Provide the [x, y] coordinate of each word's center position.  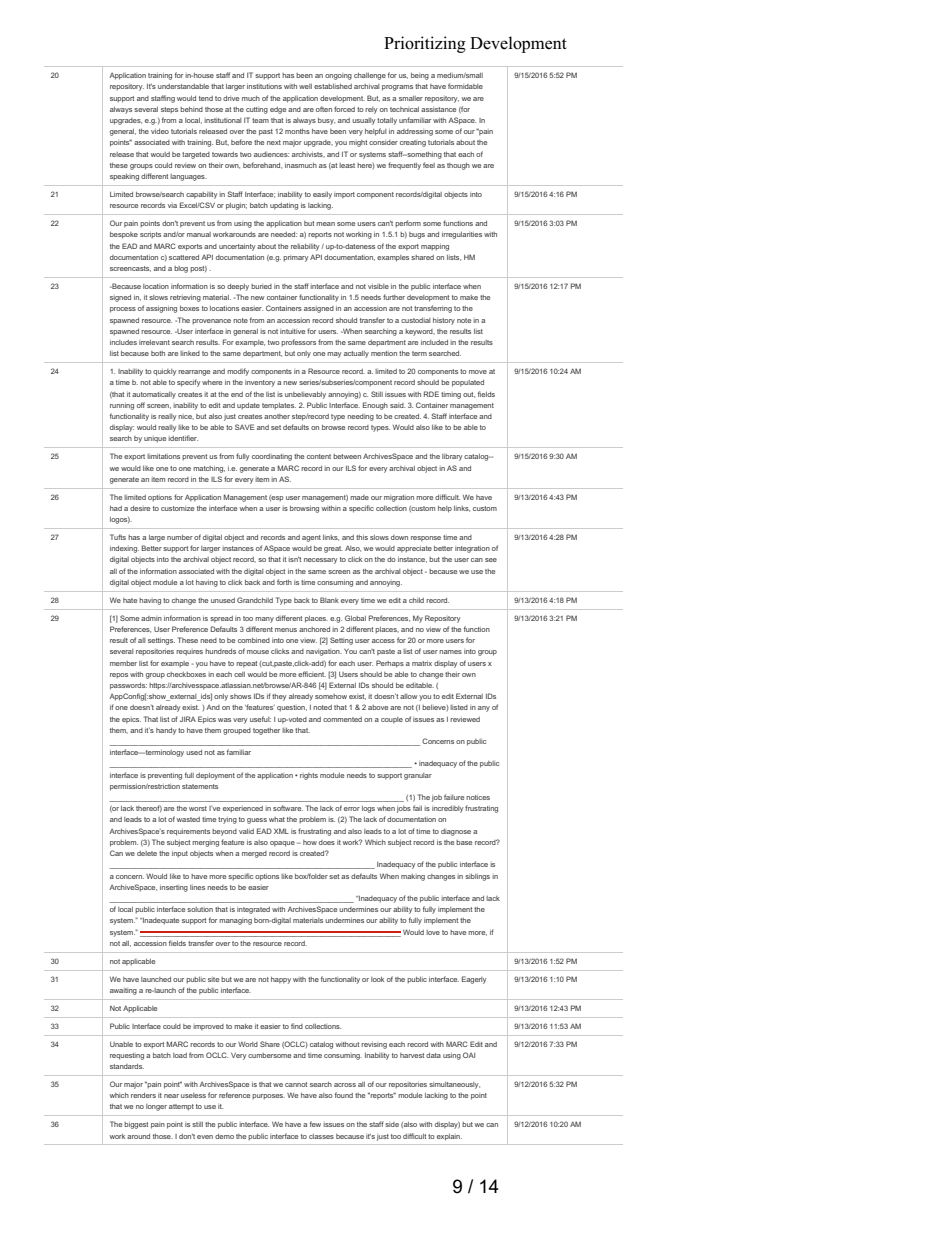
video [160, 131]
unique [155, 440]
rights [309, 776]
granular [418, 776]
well [305, 86]
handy [166, 731]
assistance [438, 109]
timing [451, 395]
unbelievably [305, 395]
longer [156, 1107]
